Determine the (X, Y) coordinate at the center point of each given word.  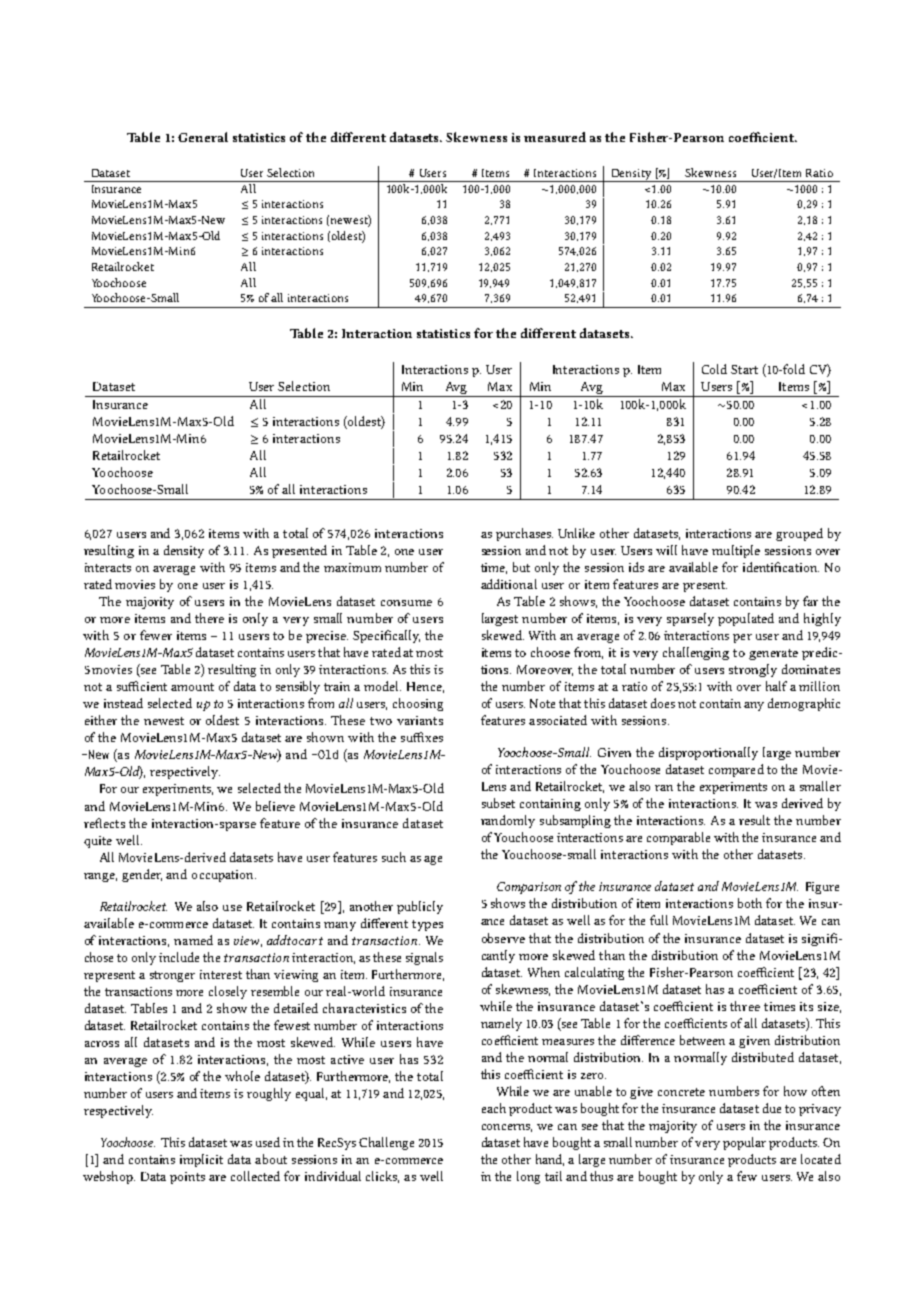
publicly (420, 907)
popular (744, 1143)
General (203, 137)
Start (744, 369)
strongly (753, 670)
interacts (108, 567)
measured (555, 137)
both (750, 903)
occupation (224, 876)
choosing (418, 704)
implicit (201, 1160)
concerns (507, 1128)
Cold (714, 369)
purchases (524, 534)
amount (192, 687)
